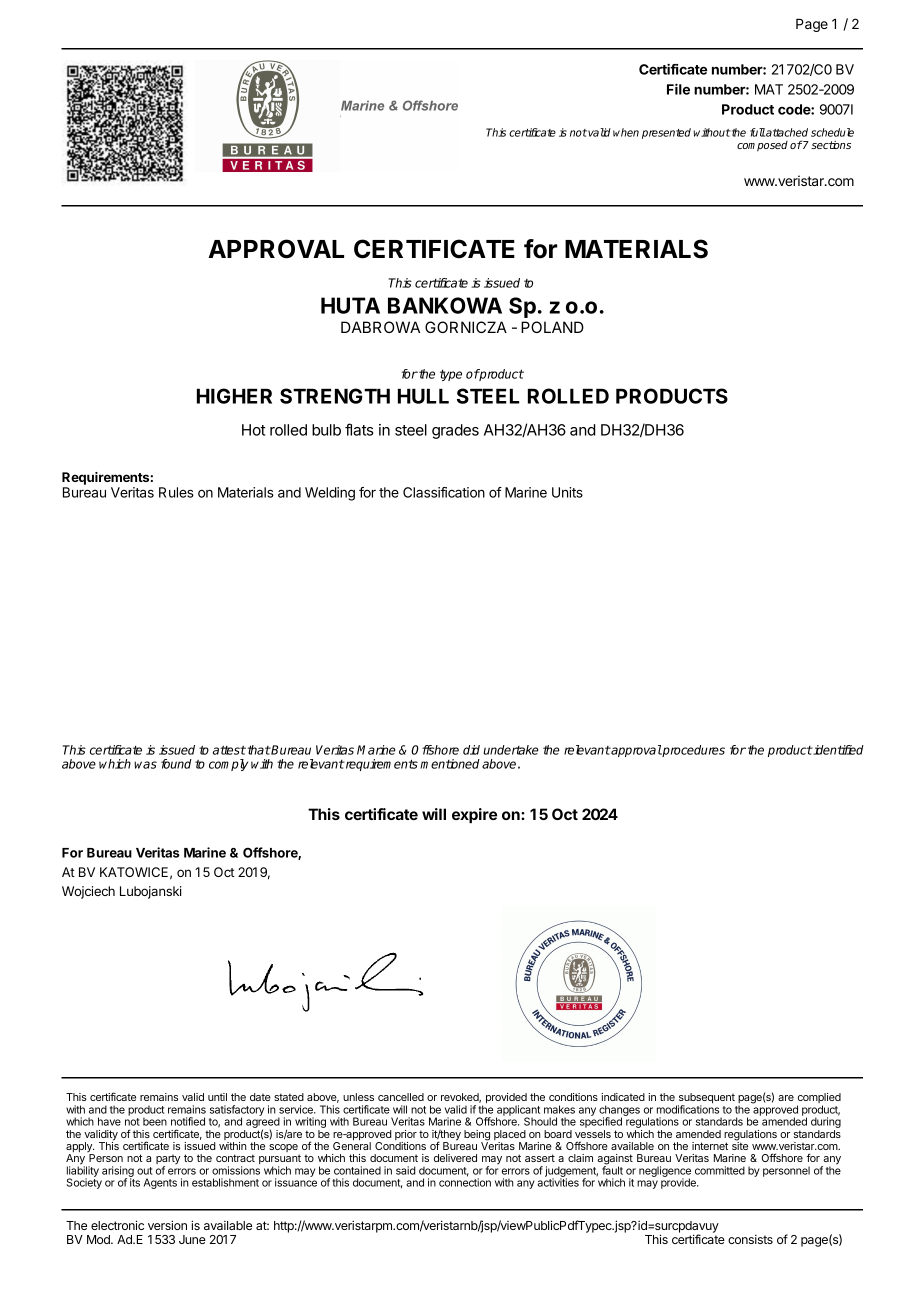 The image size is (924, 1308). What do you see at coordinates (167, 1225) in the image?
I see `version` at bounding box center [167, 1225].
